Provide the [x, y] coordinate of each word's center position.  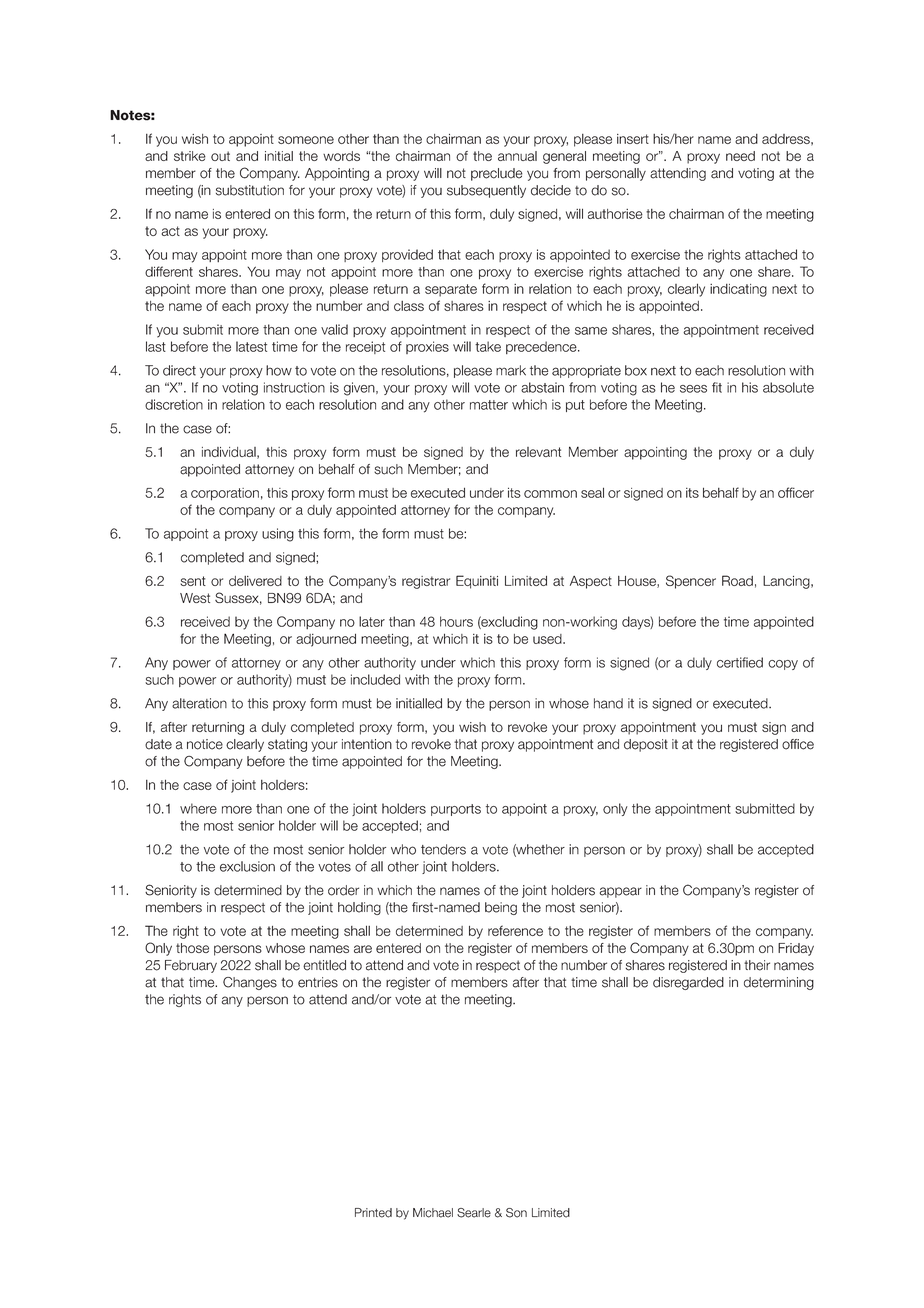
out [220, 156]
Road [737, 580]
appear [620, 892]
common [550, 494]
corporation [225, 494]
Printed [373, 1213]
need [740, 156]
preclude [497, 174]
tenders [443, 849]
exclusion [247, 866]
